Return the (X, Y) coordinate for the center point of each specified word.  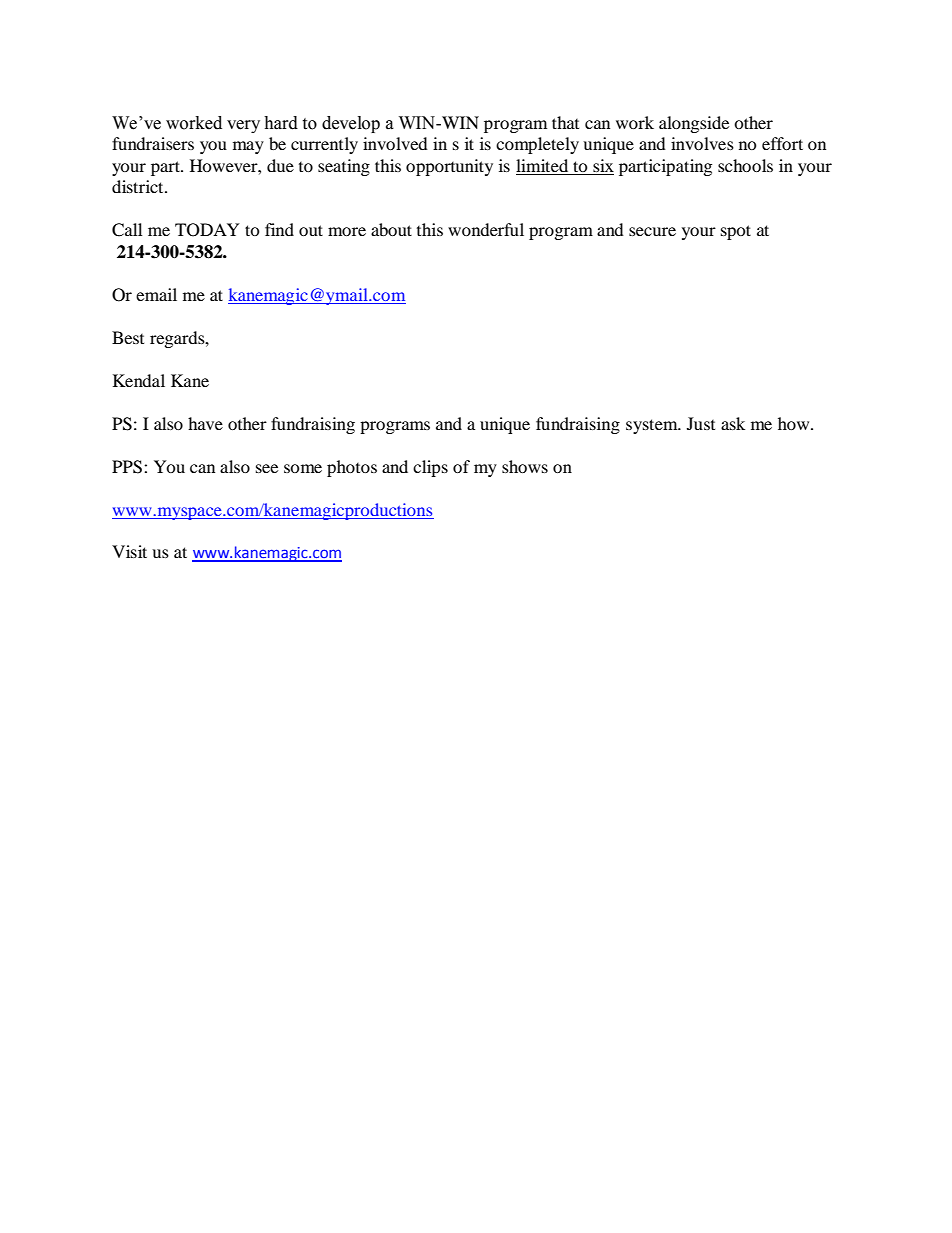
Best (128, 337)
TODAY (207, 230)
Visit (129, 551)
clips (430, 468)
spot (736, 232)
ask (733, 423)
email (156, 294)
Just (701, 423)
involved (395, 143)
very (243, 126)
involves (702, 143)
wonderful (486, 229)
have (205, 423)
